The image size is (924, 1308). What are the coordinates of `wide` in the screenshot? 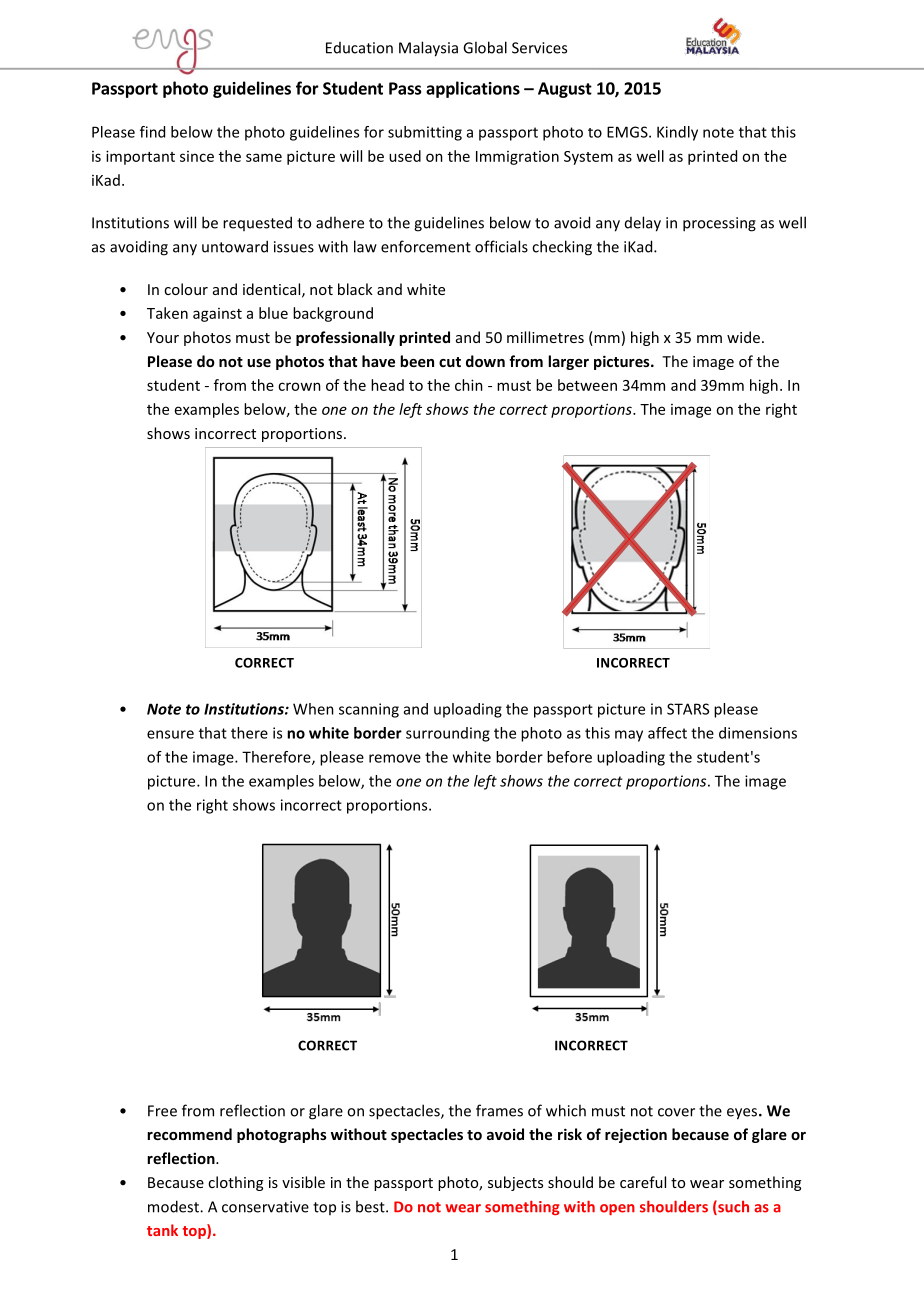 It's located at (743, 337).
